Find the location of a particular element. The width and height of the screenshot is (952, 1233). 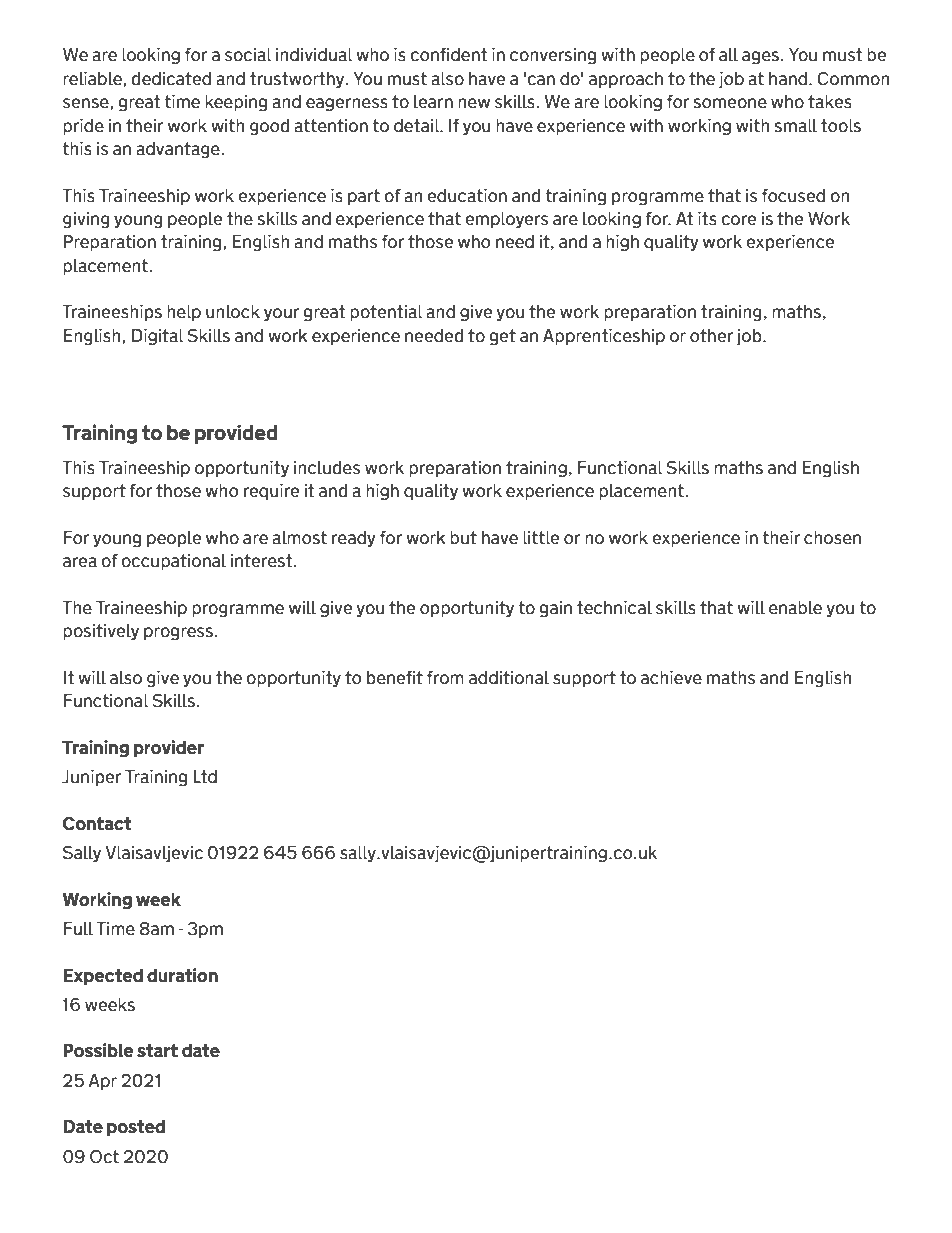

new is located at coordinates (474, 103).
